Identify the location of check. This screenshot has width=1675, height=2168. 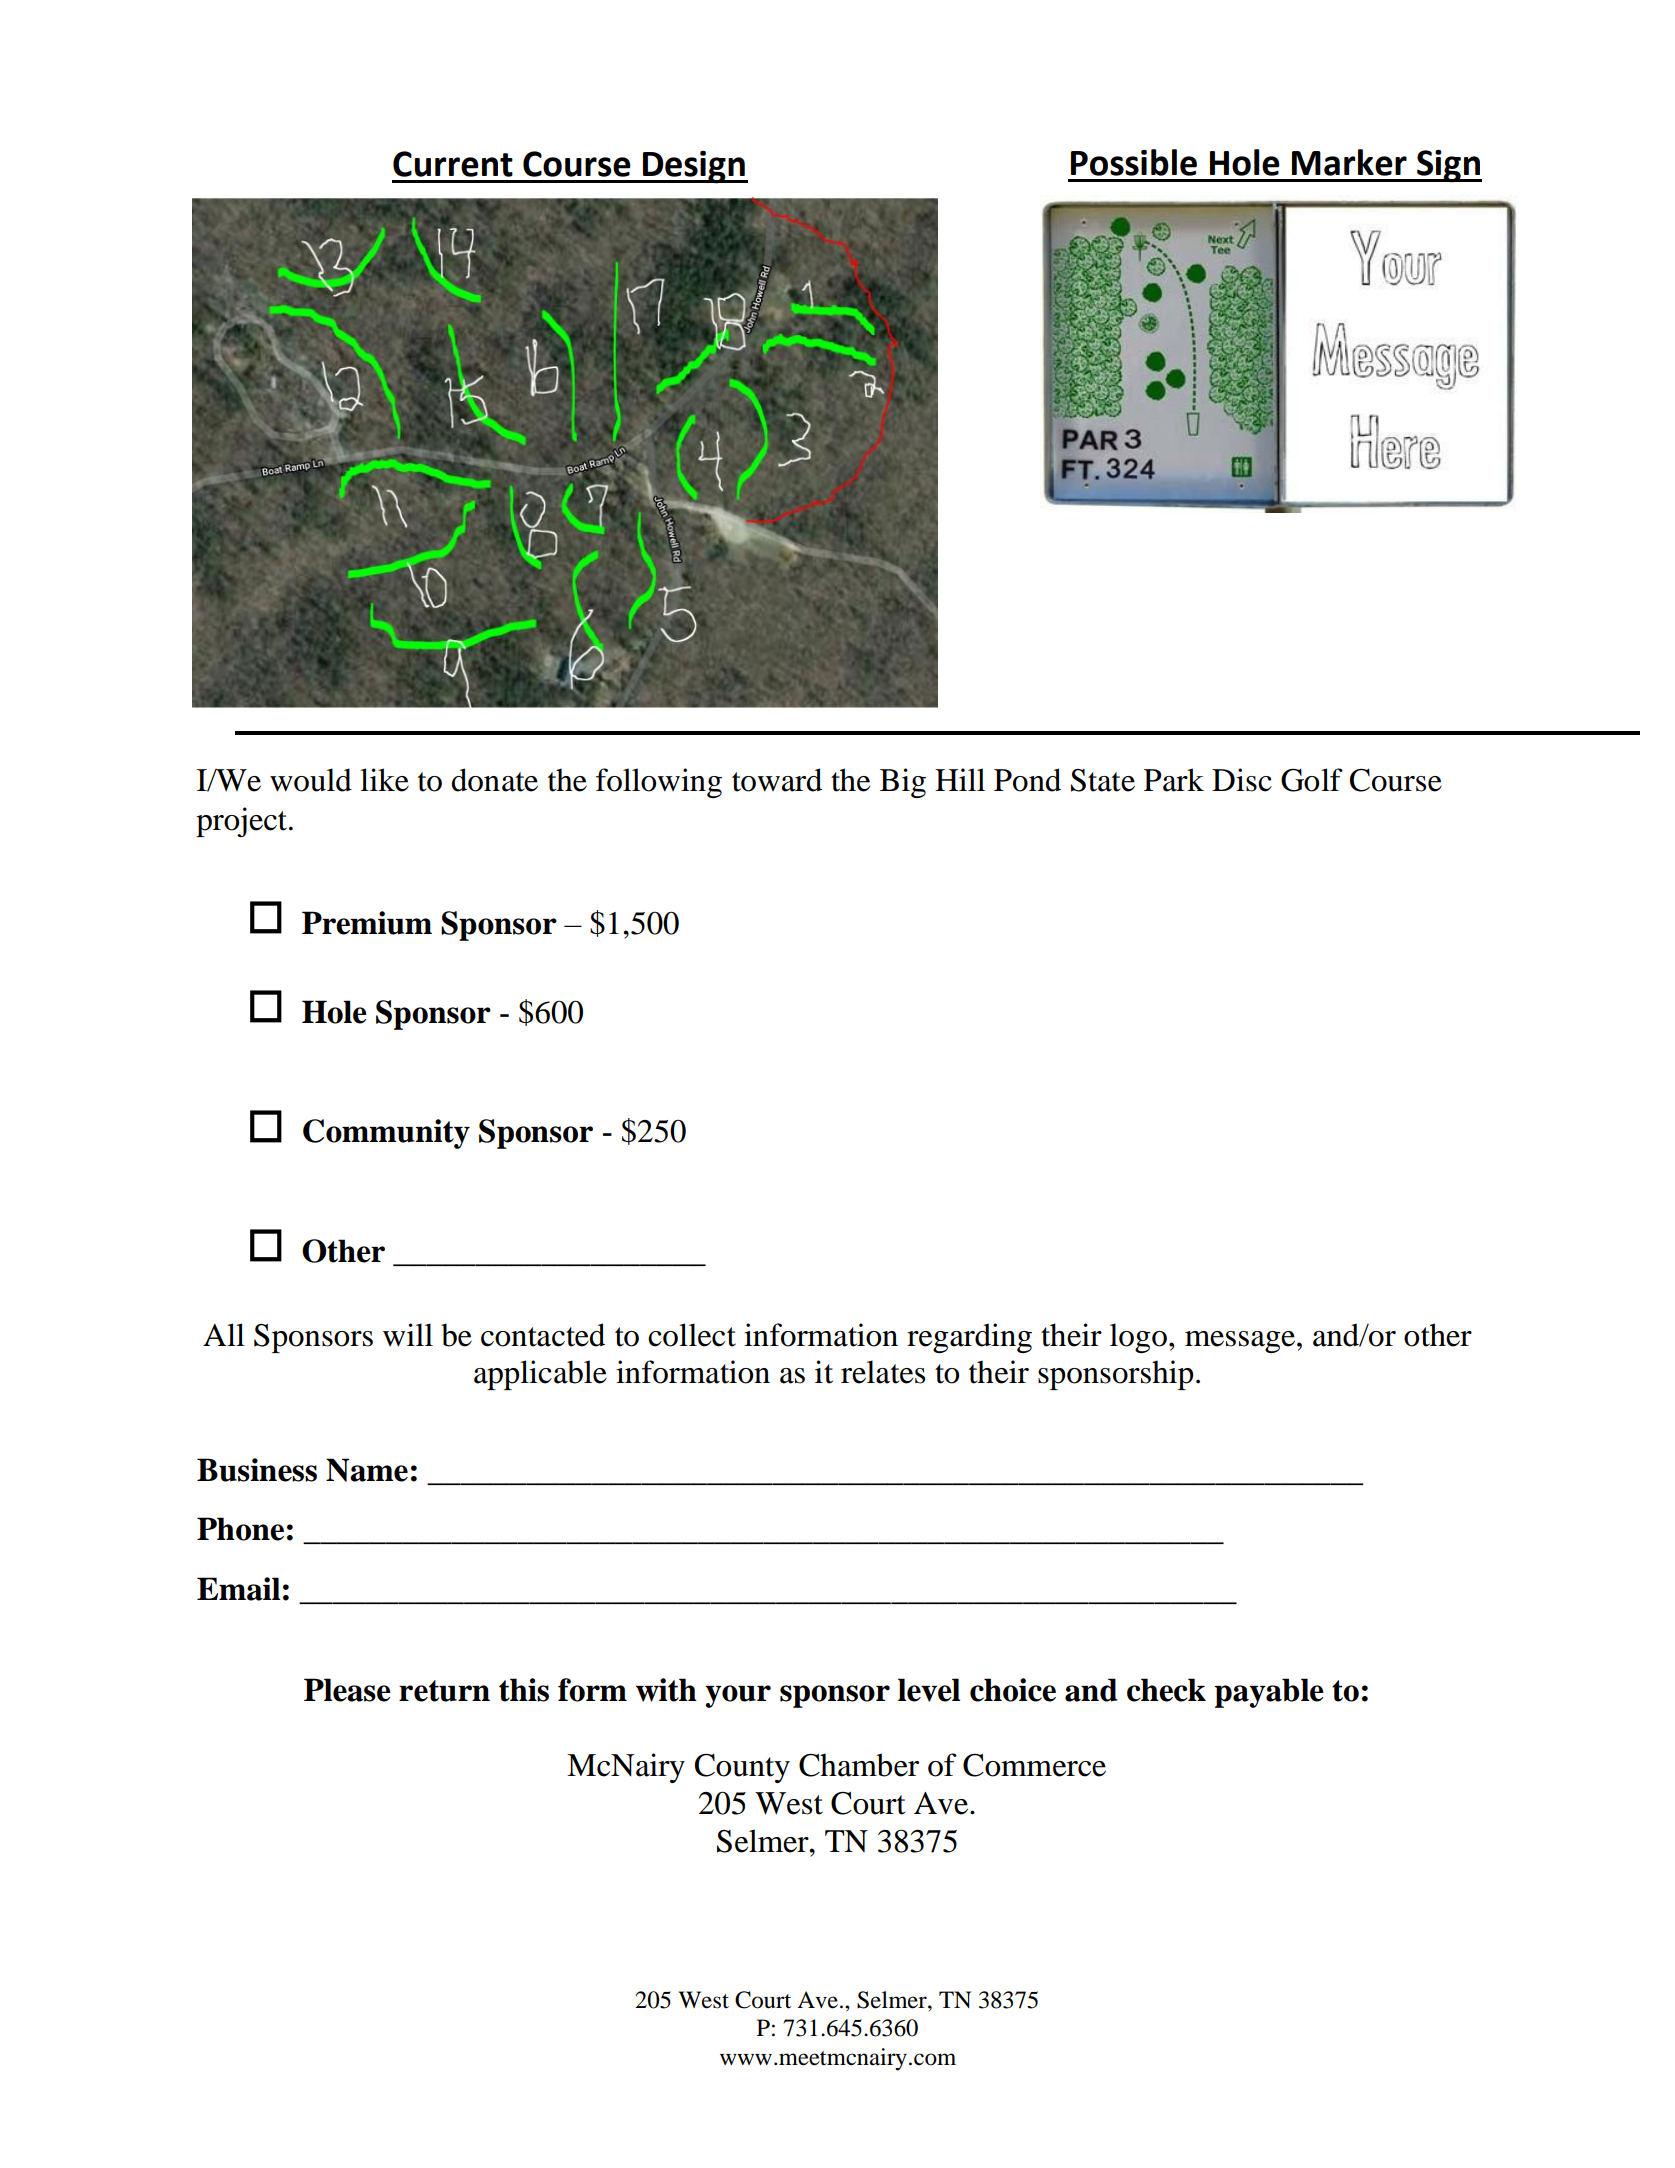
(1166, 1690).
